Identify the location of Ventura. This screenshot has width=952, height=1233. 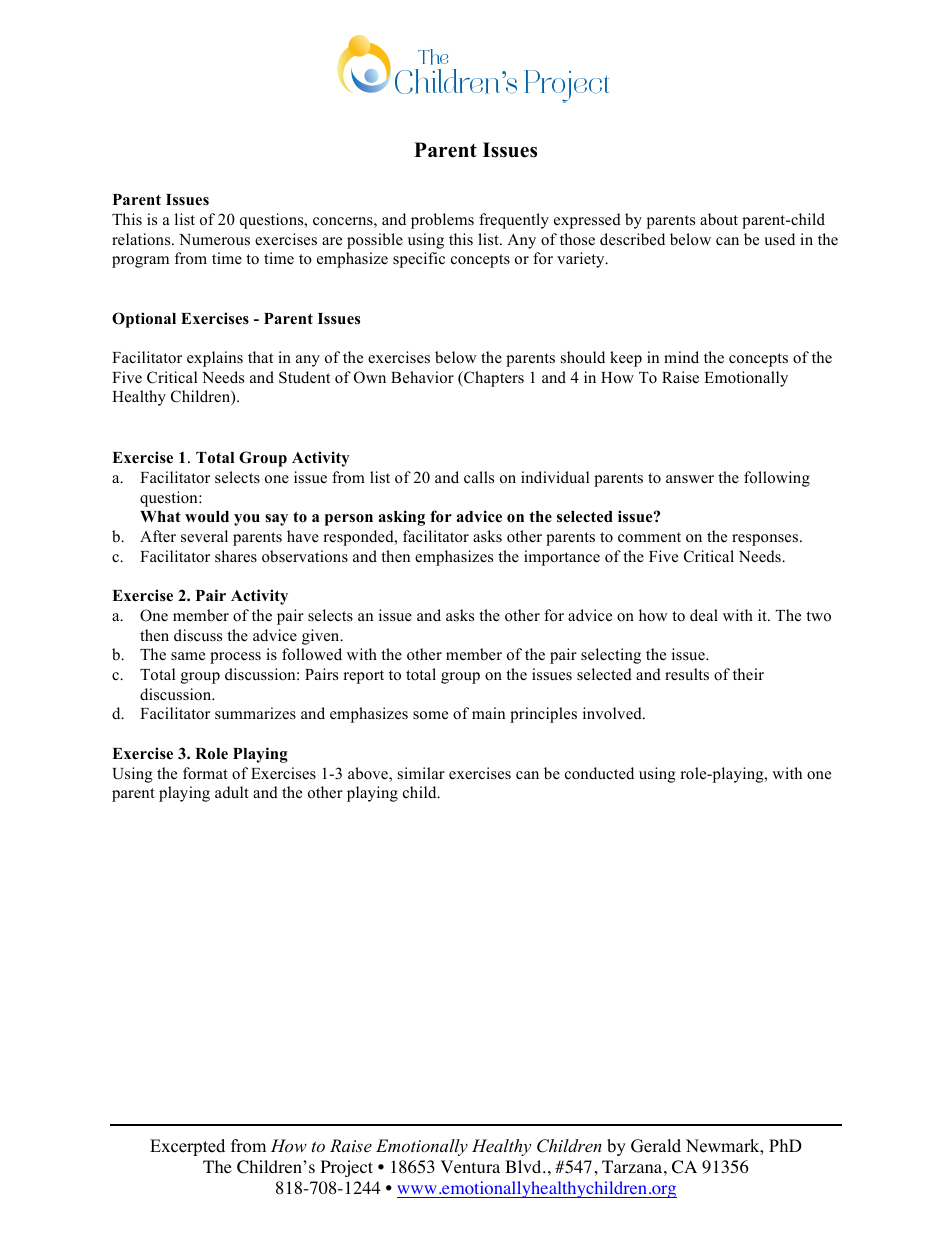
(470, 1166).
